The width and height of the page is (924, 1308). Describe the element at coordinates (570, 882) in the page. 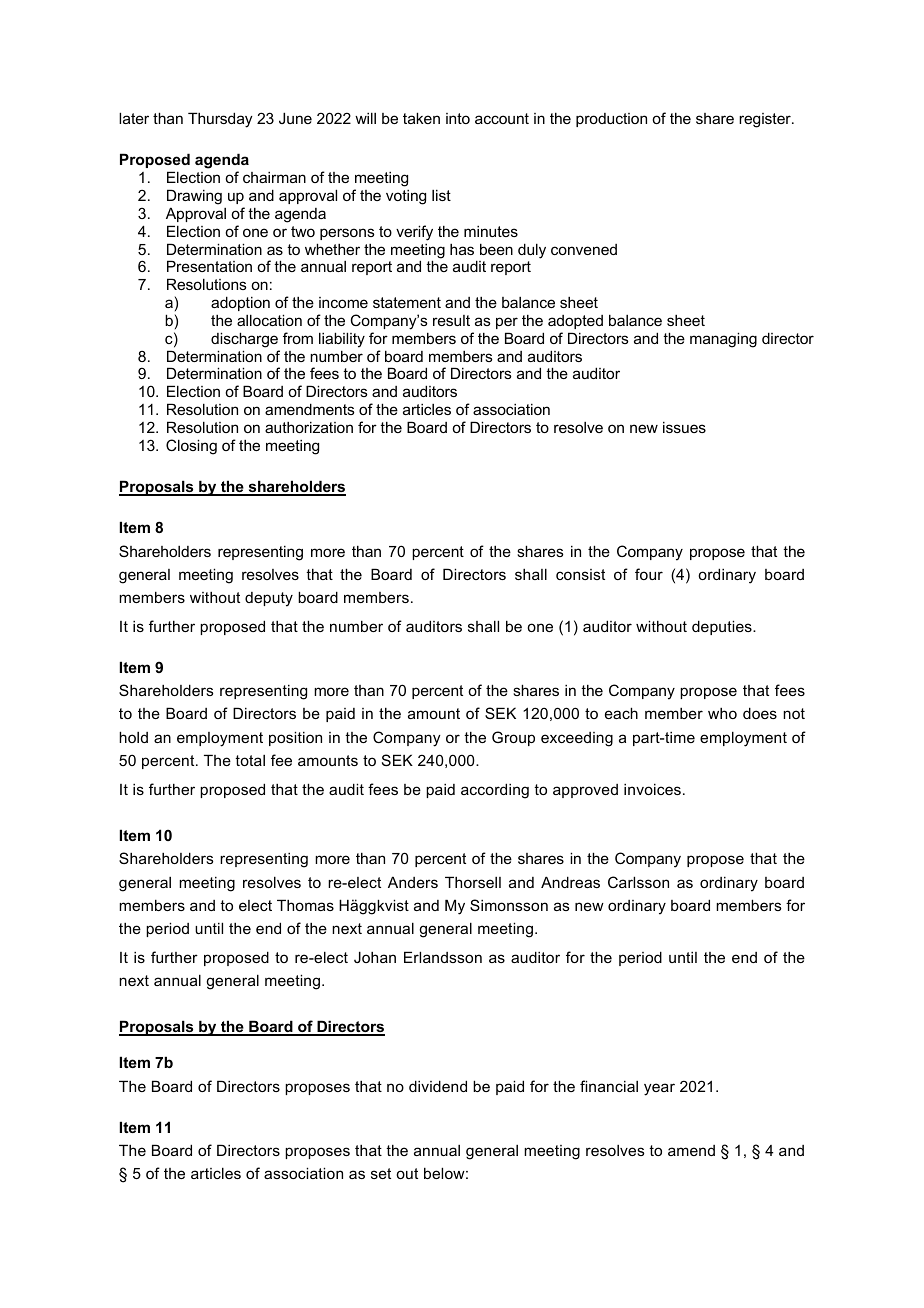

I see `Andreas` at that location.
